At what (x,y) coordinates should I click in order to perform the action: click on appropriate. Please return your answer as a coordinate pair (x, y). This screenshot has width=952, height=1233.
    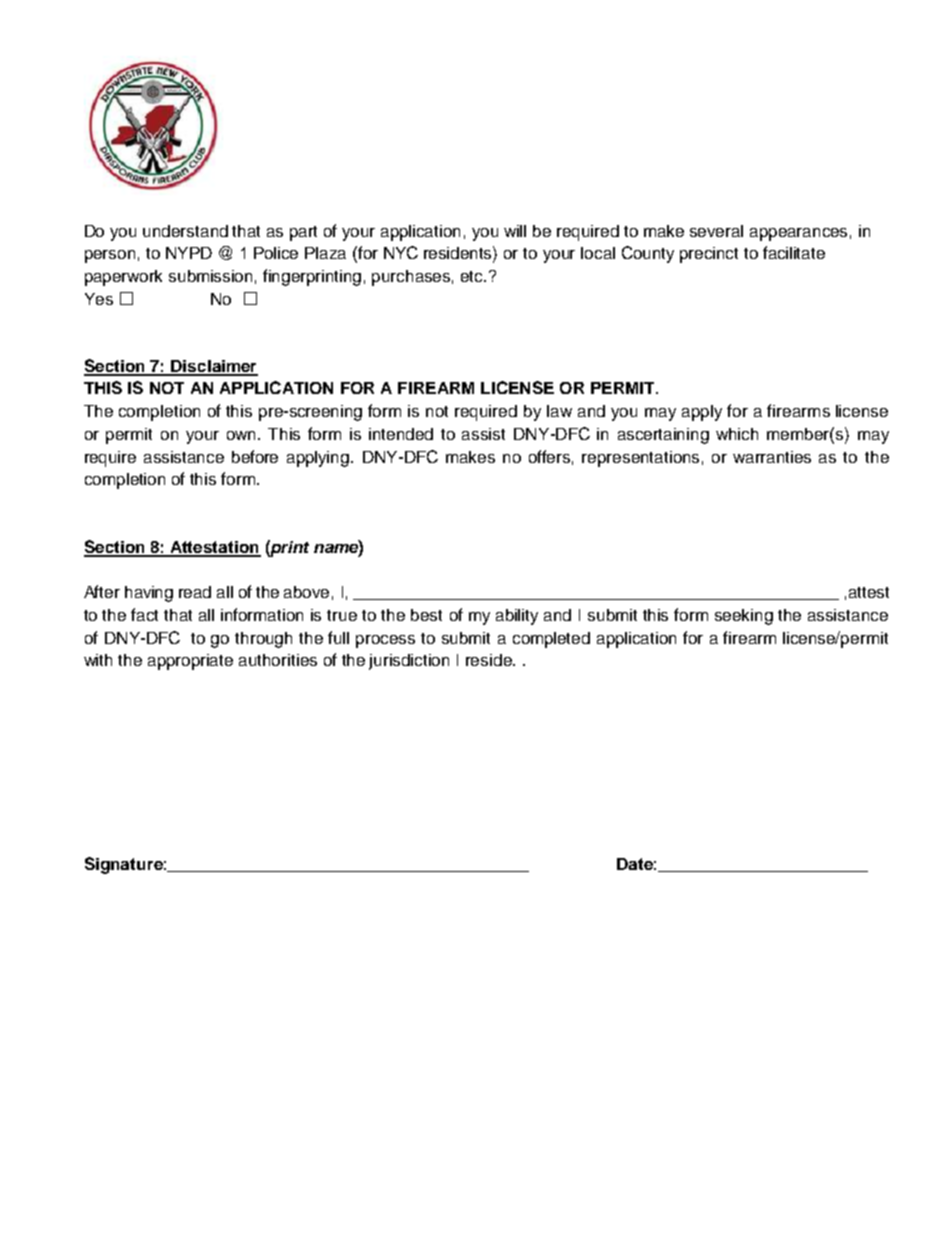
    Looking at the image, I should click on (190, 662).
